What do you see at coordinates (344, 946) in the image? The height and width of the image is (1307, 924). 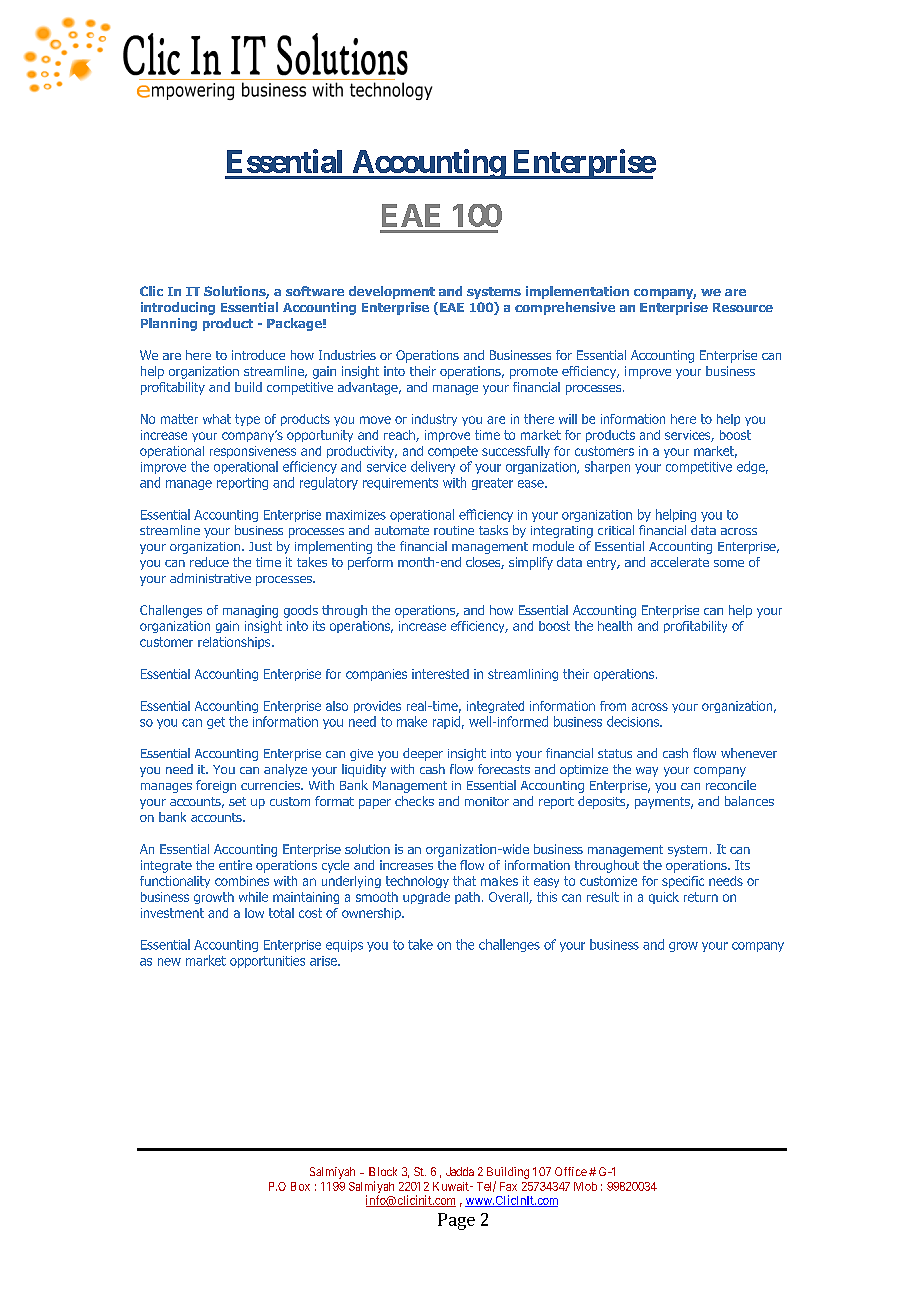 I see `equips` at bounding box center [344, 946].
